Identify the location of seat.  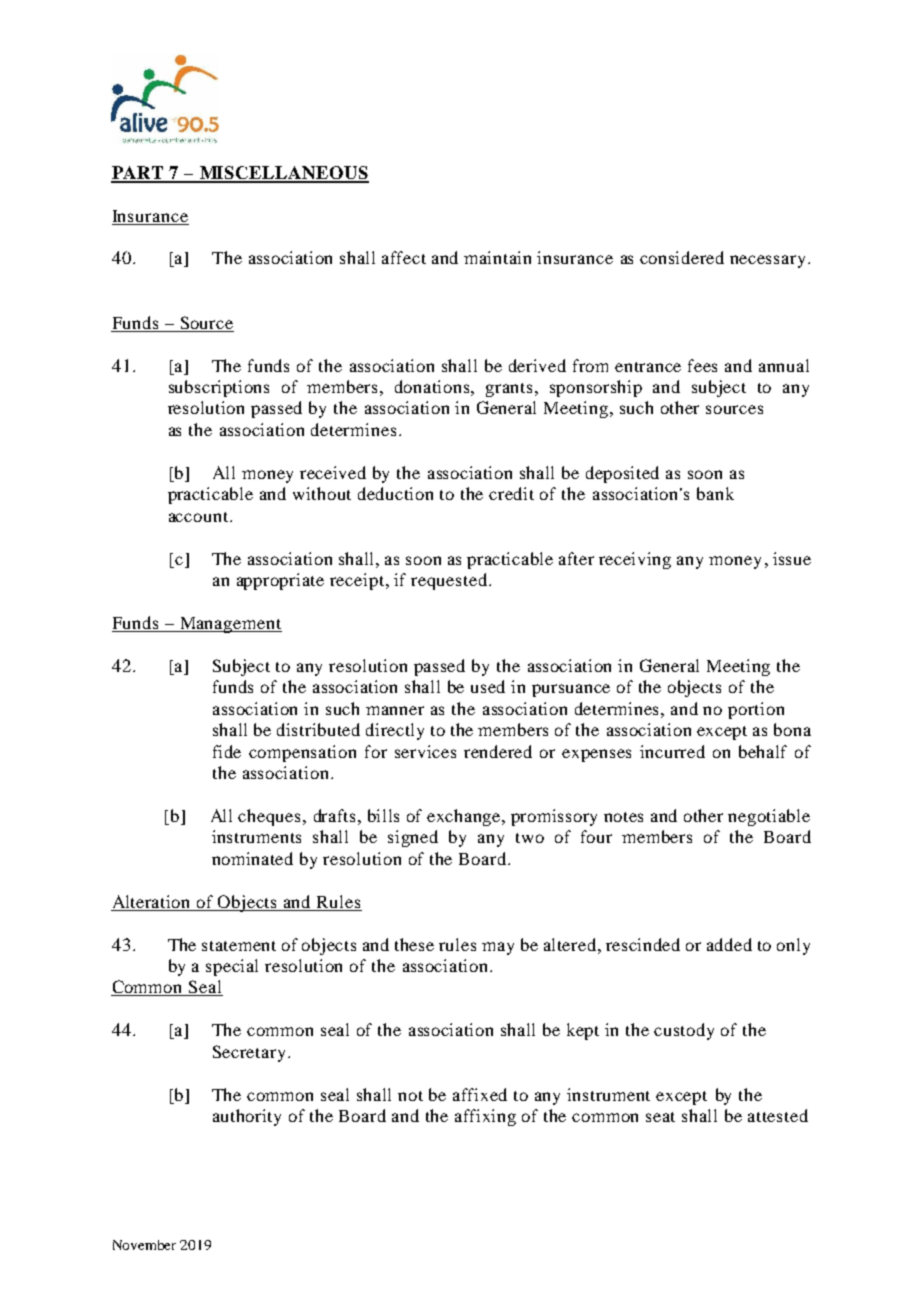
(660, 1117).
